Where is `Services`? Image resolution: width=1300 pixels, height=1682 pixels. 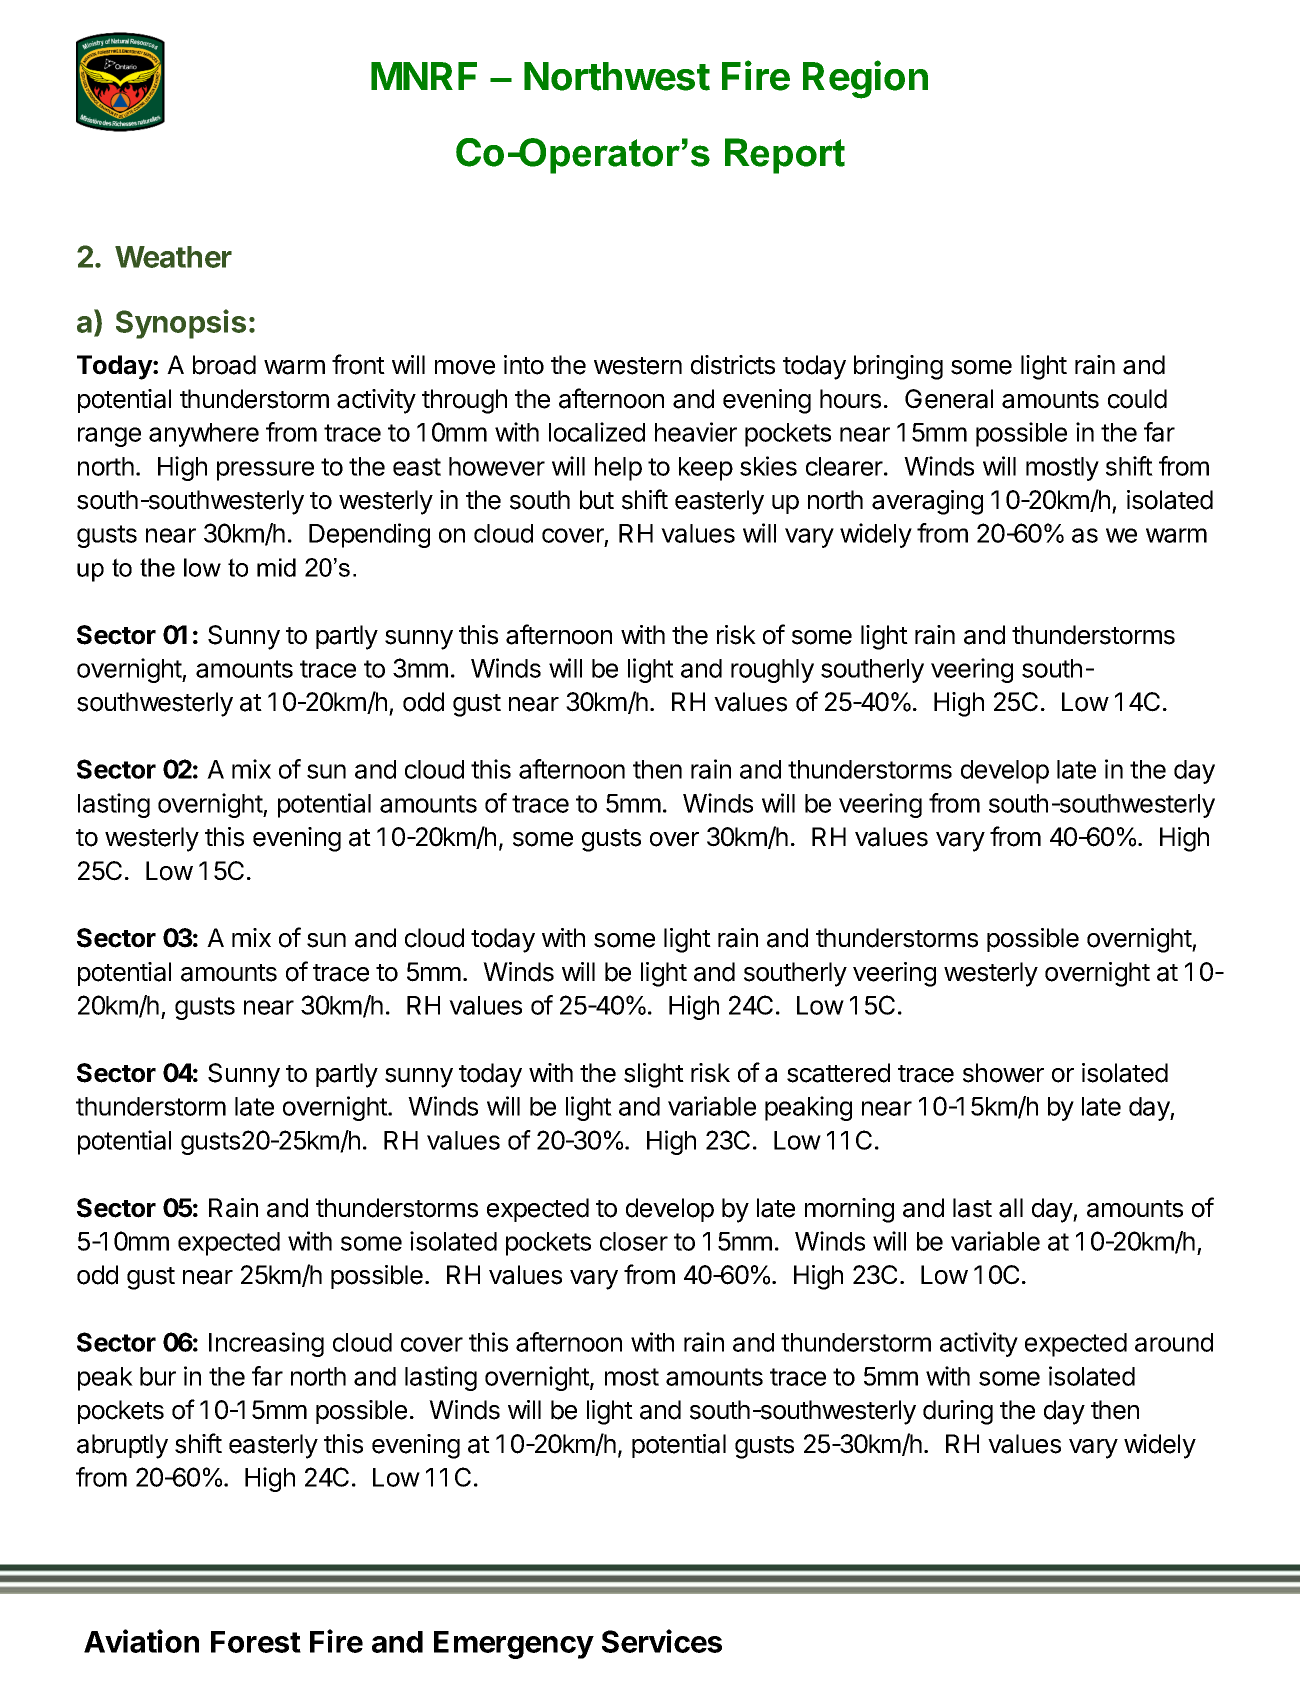 Services is located at coordinates (662, 1641).
